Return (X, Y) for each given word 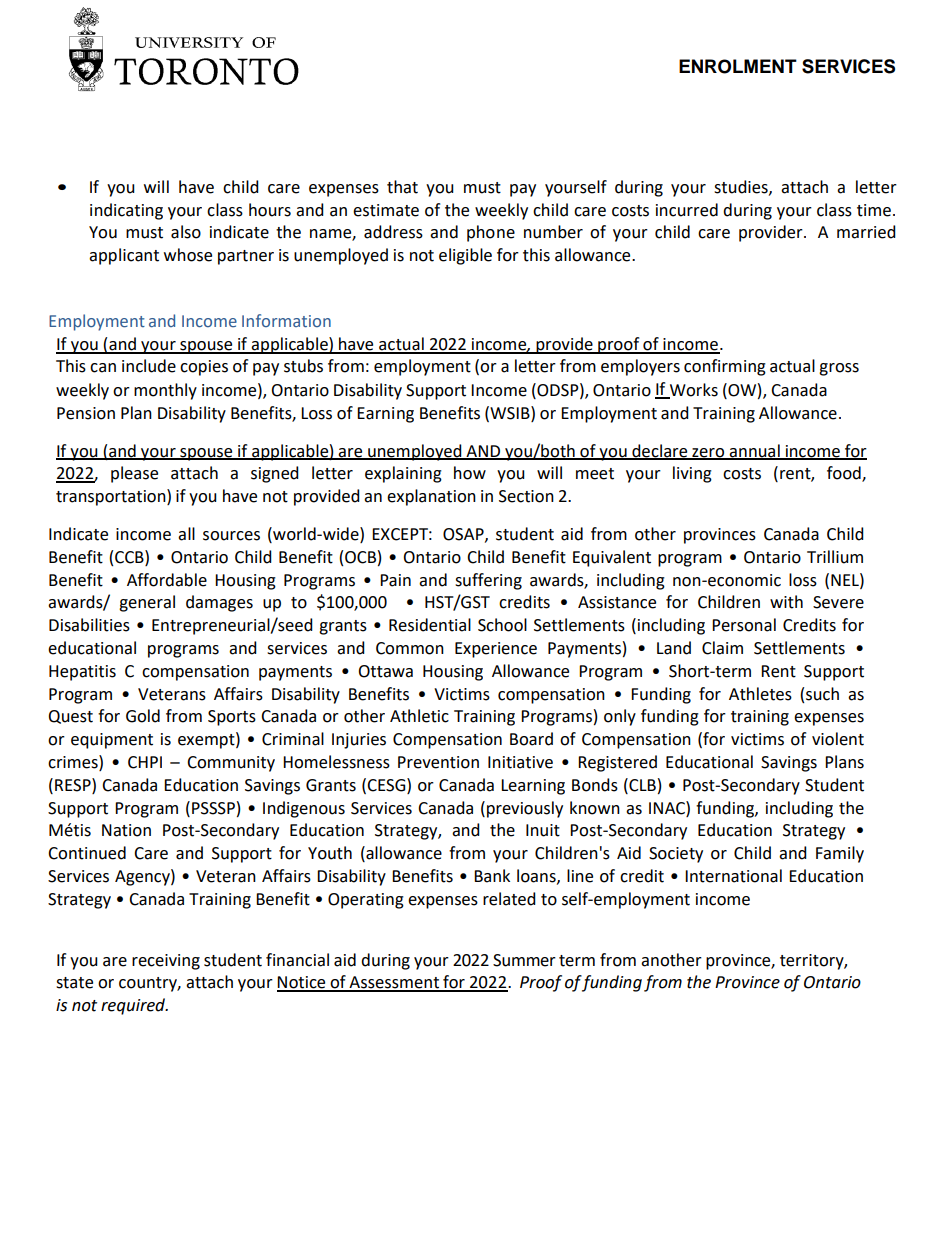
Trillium (835, 557)
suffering (488, 581)
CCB (130, 557)
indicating (126, 211)
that (402, 187)
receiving (166, 962)
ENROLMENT (738, 66)
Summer (524, 960)
